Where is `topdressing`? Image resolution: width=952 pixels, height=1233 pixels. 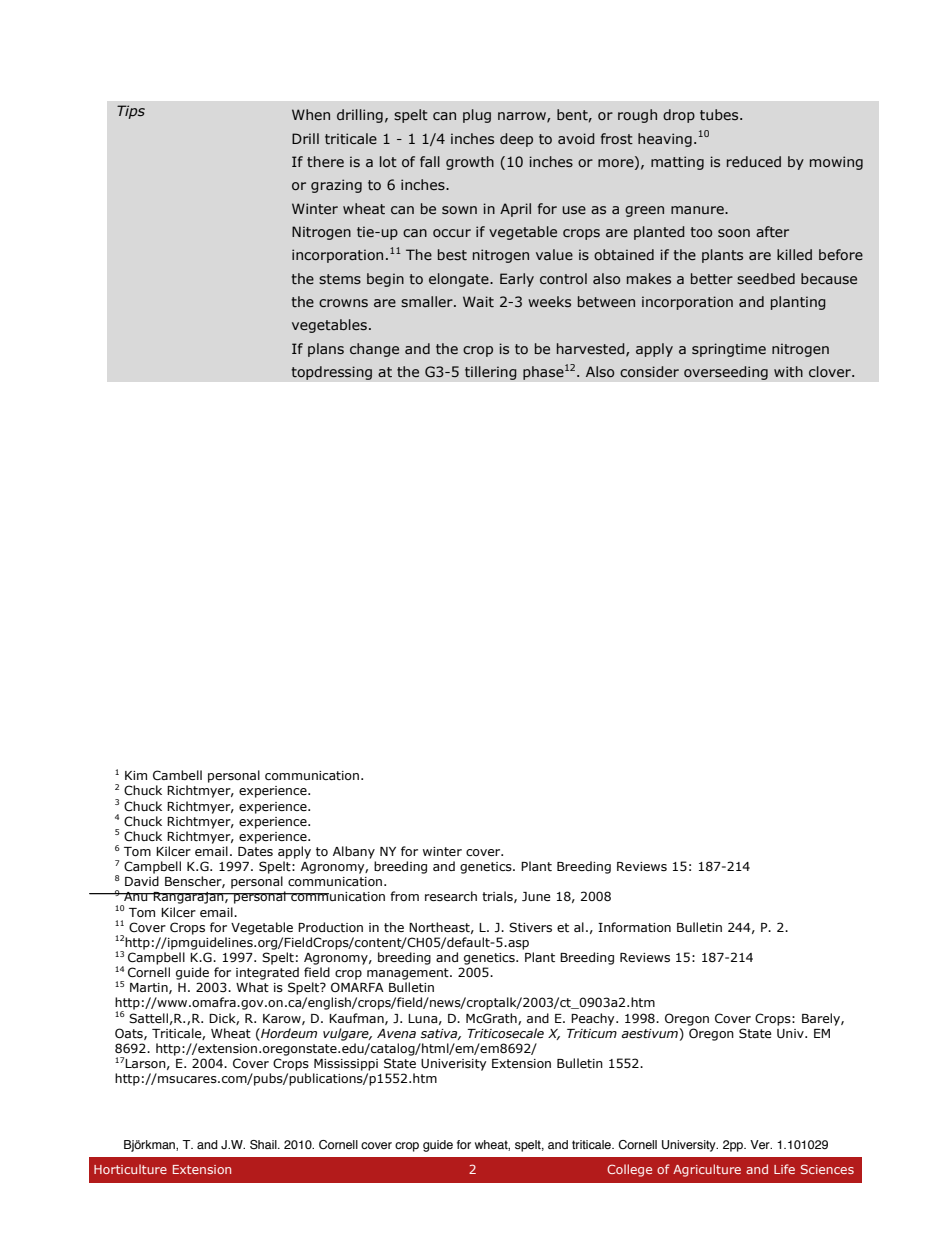 topdressing is located at coordinates (331, 373).
